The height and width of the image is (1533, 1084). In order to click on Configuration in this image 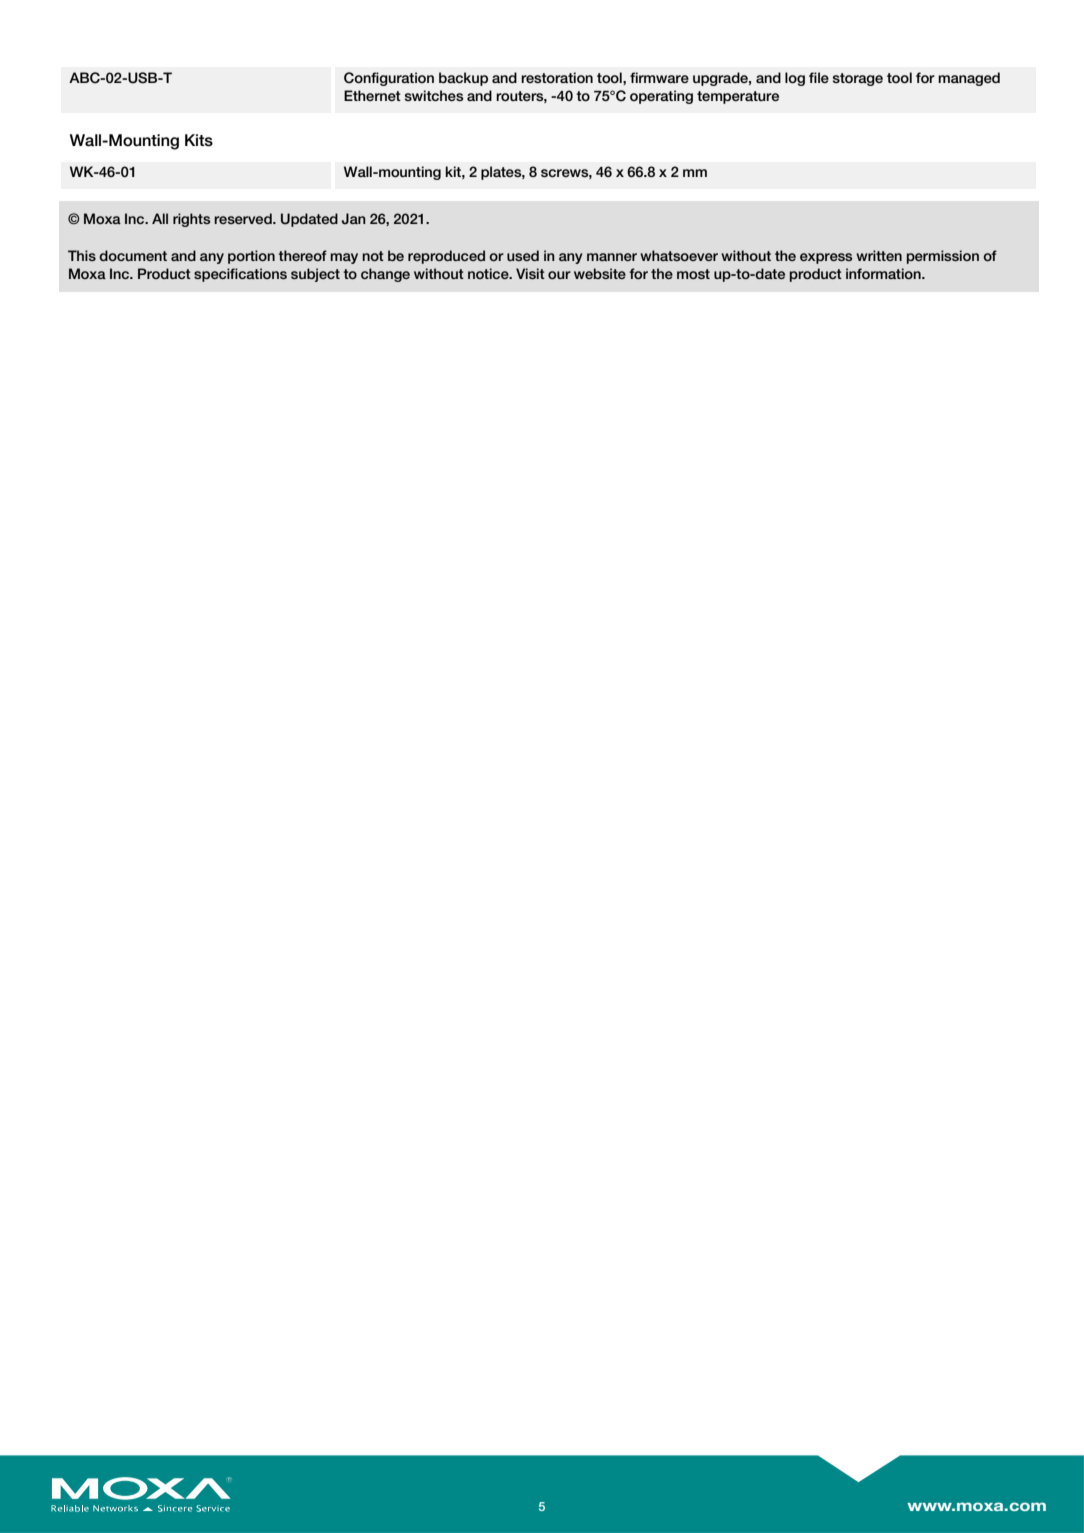, I will do `click(389, 79)`.
